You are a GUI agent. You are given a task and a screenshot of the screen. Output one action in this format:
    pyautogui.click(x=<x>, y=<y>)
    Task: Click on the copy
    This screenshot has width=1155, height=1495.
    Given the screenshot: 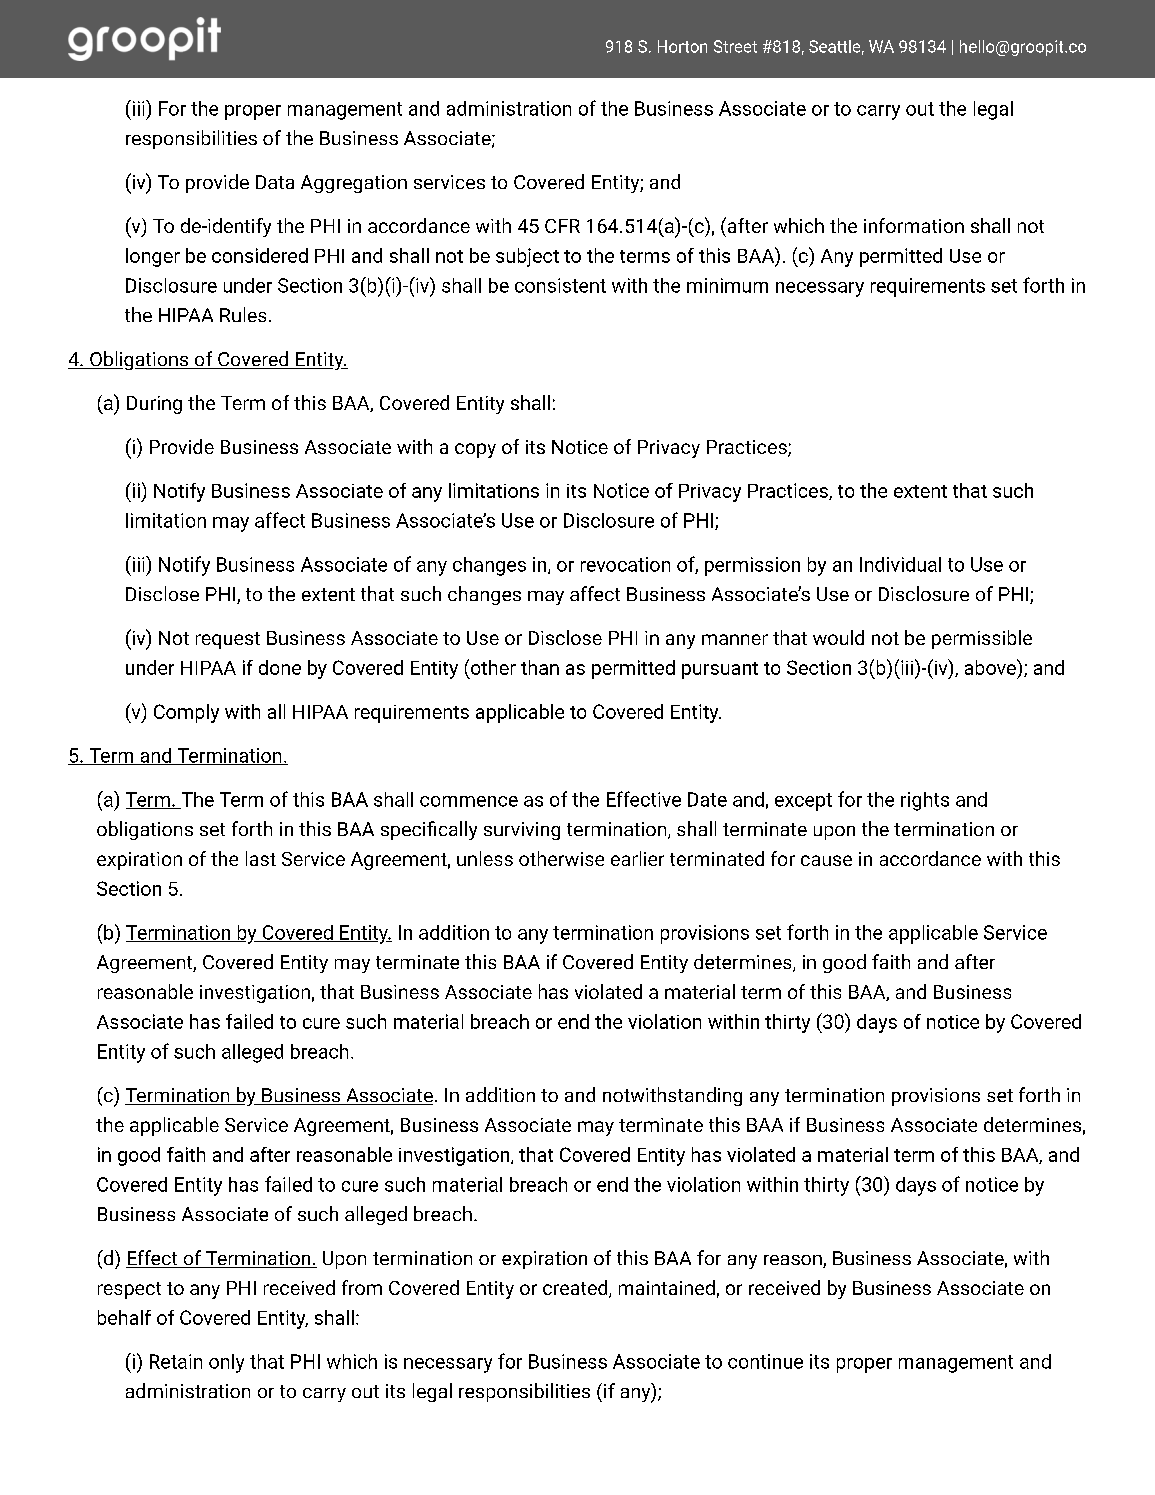 What is the action you would take?
    pyautogui.click(x=475, y=450)
